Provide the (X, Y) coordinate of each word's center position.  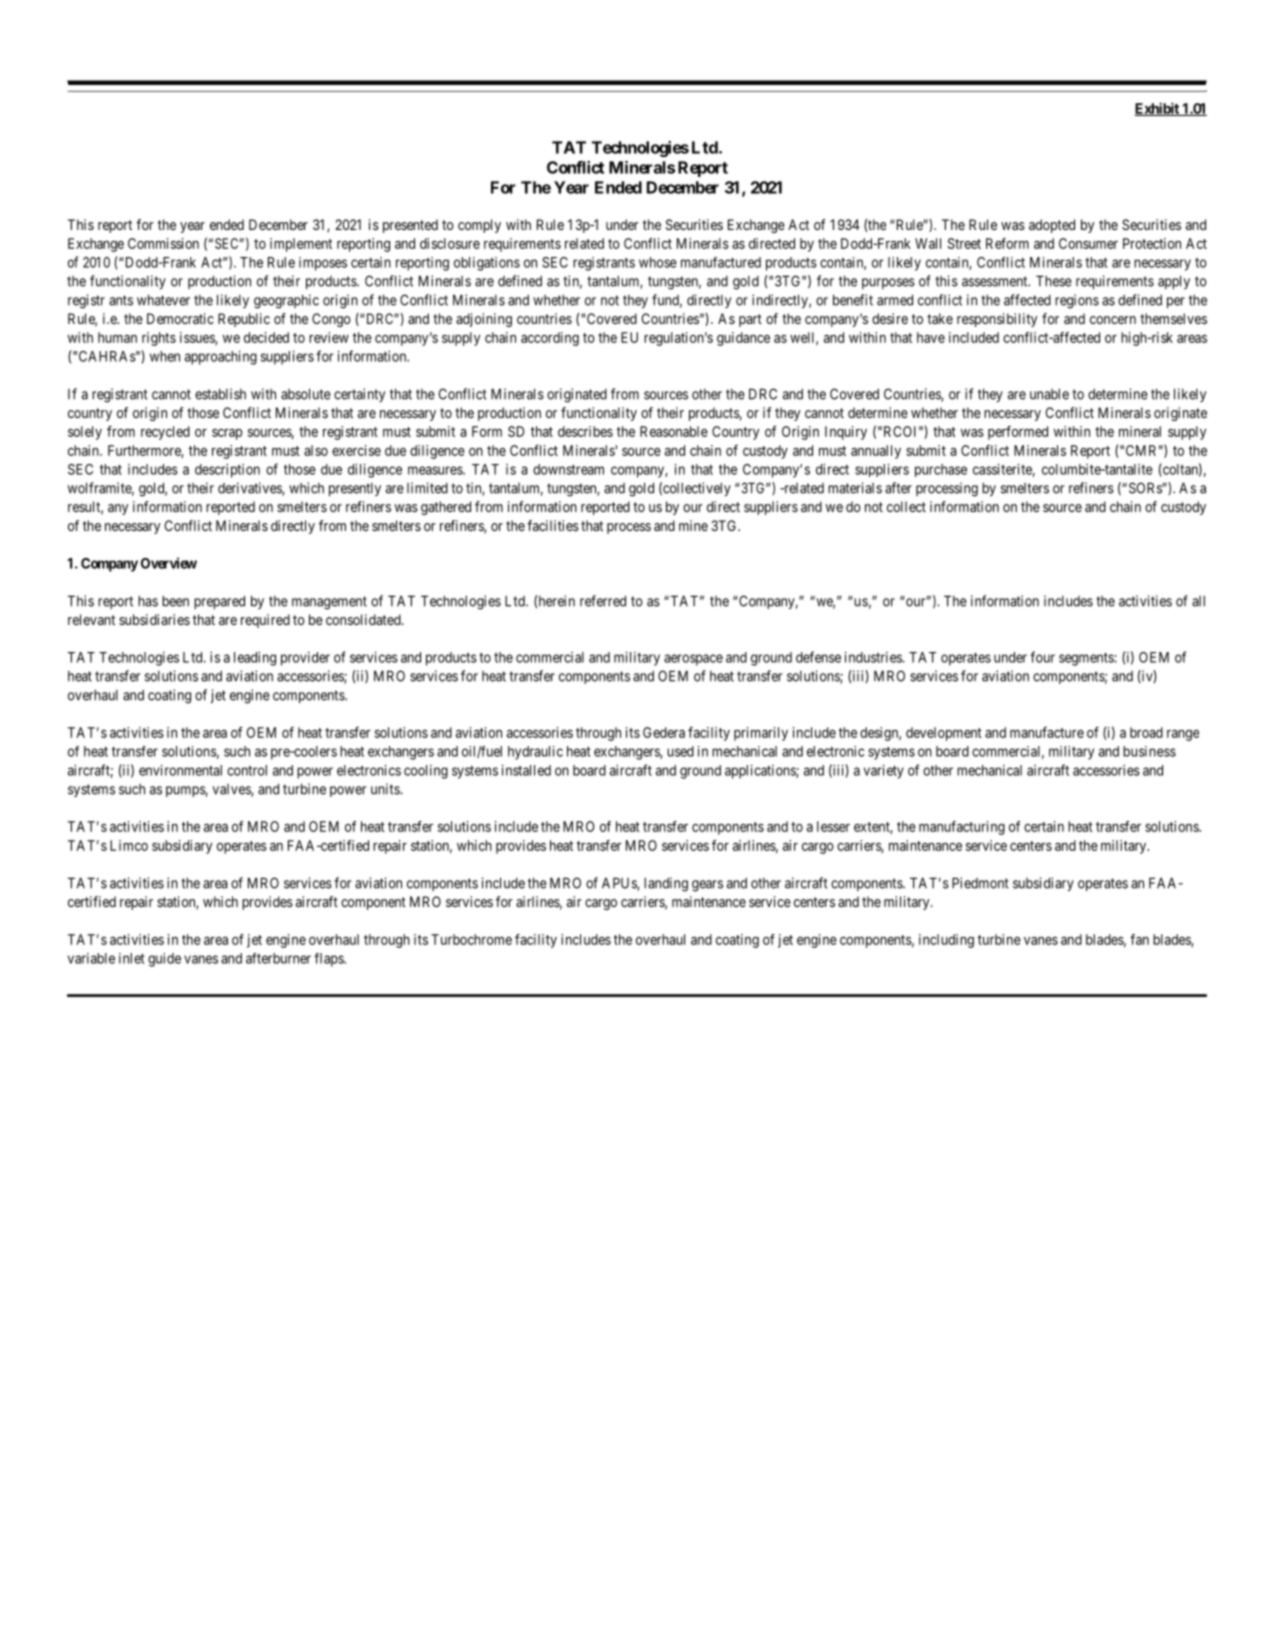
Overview (169, 563)
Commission (163, 243)
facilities (553, 525)
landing (666, 884)
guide (164, 960)
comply (479, 226)
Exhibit (1158, 109)
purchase (941, 470)
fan (1139, 939)
